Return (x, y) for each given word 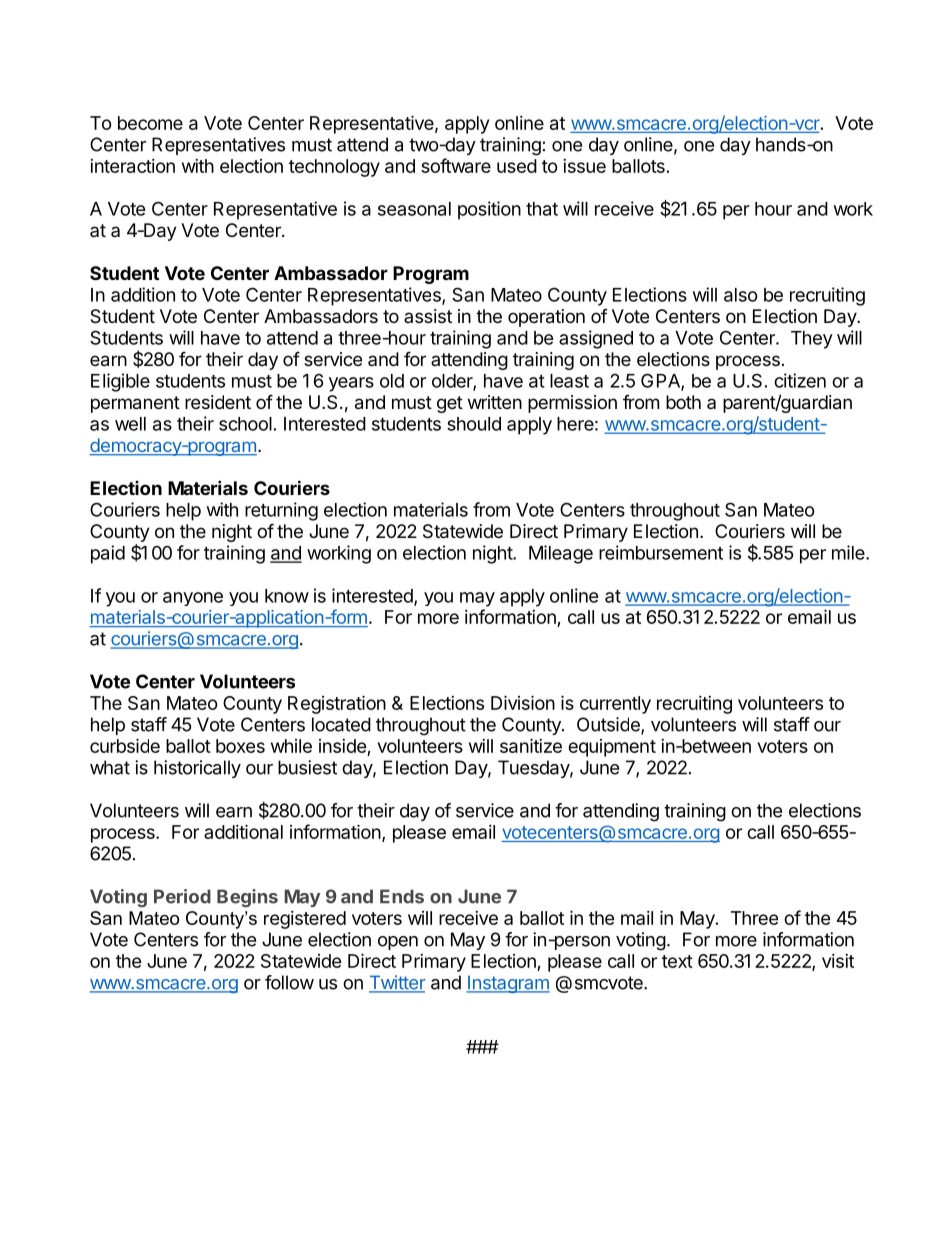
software (456, 165)
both (683, 402)
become (150, 123)
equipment (612, 748)
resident (218, 402)
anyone (193, 599)
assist (428, 316)
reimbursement (661, 552)
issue (584, 166)
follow (289, 982)
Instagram (508, 984)
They (812, 340)
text (677, 961)
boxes (240, 746)
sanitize (531, 745)
